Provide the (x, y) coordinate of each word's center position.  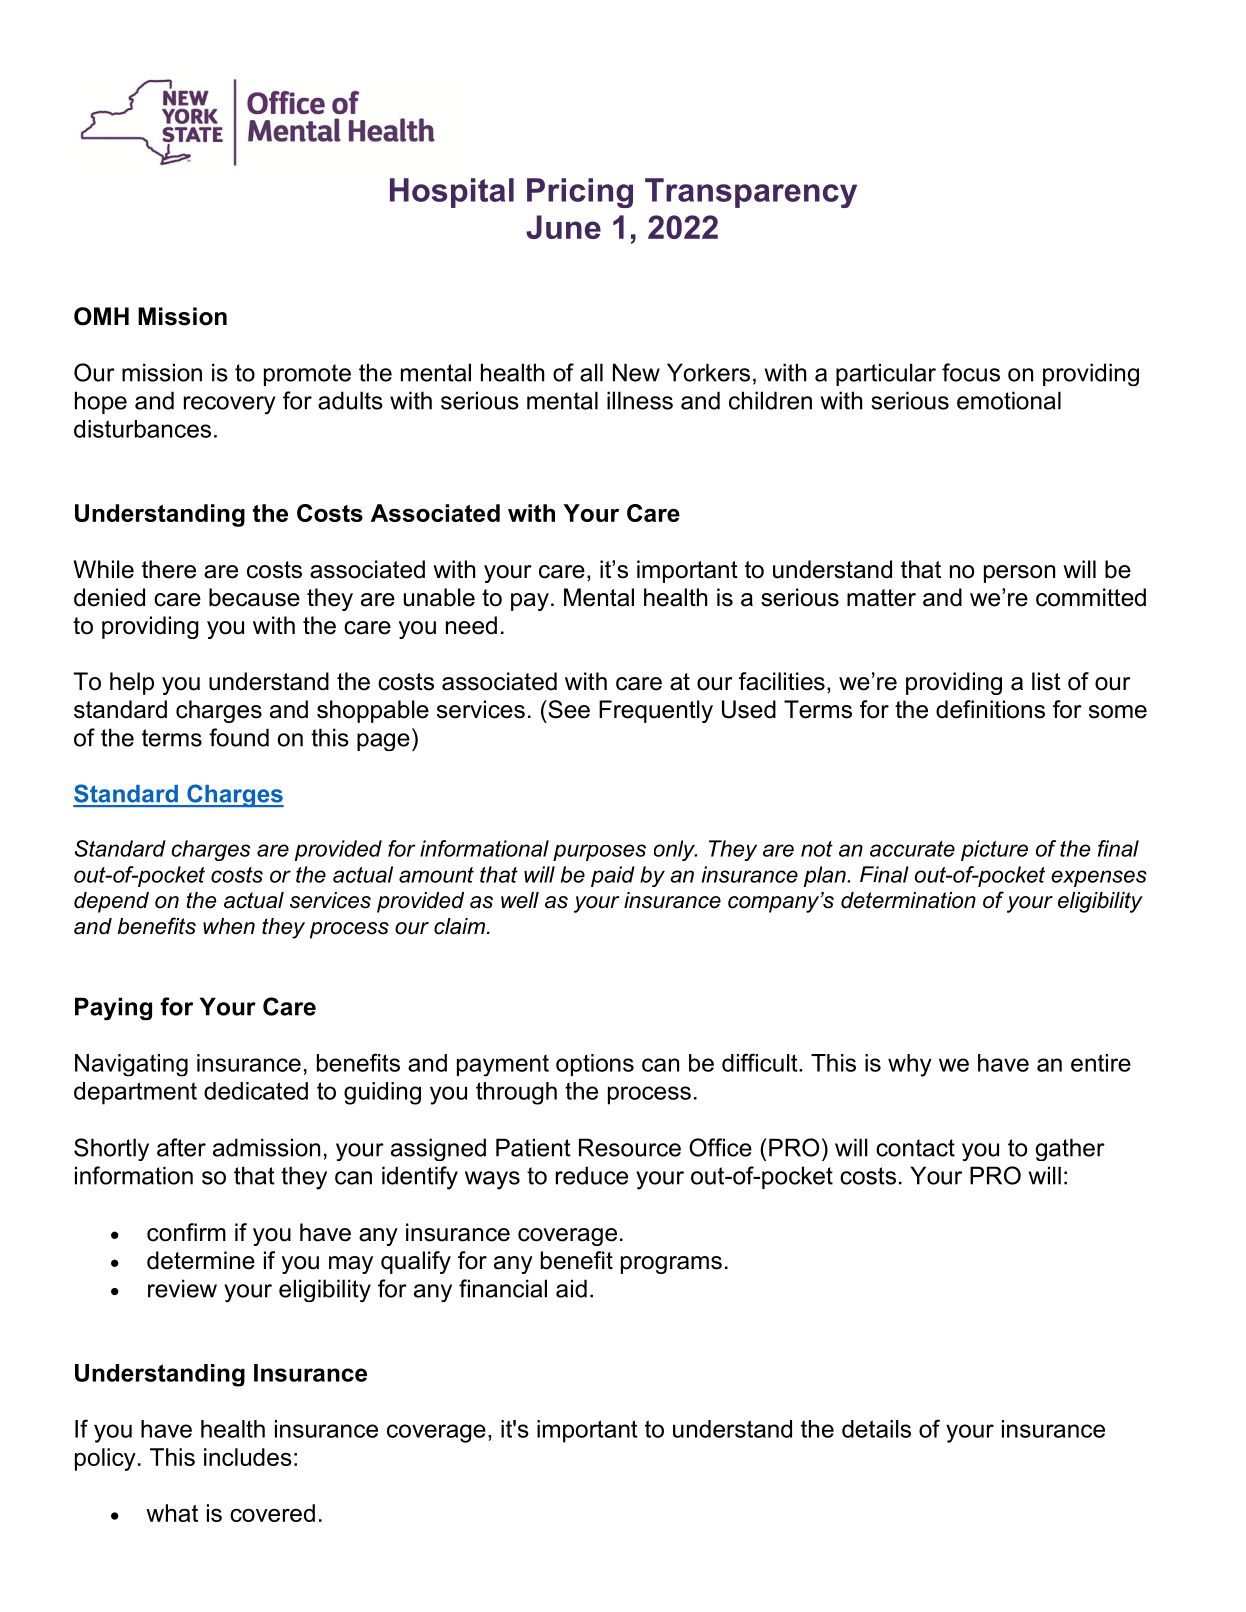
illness (640, 400)
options (595, 1065)
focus (971, 372)
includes (248, 1457)
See (568, 709)
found (239, 737)
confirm (186, 1232)
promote (307, 375)
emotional (1009, 400)
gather (1070, 1149)
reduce (592, 1175)
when (229, 926)
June (563, 227)
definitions (990, 709)
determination (908, 900)
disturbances (142, 429)
